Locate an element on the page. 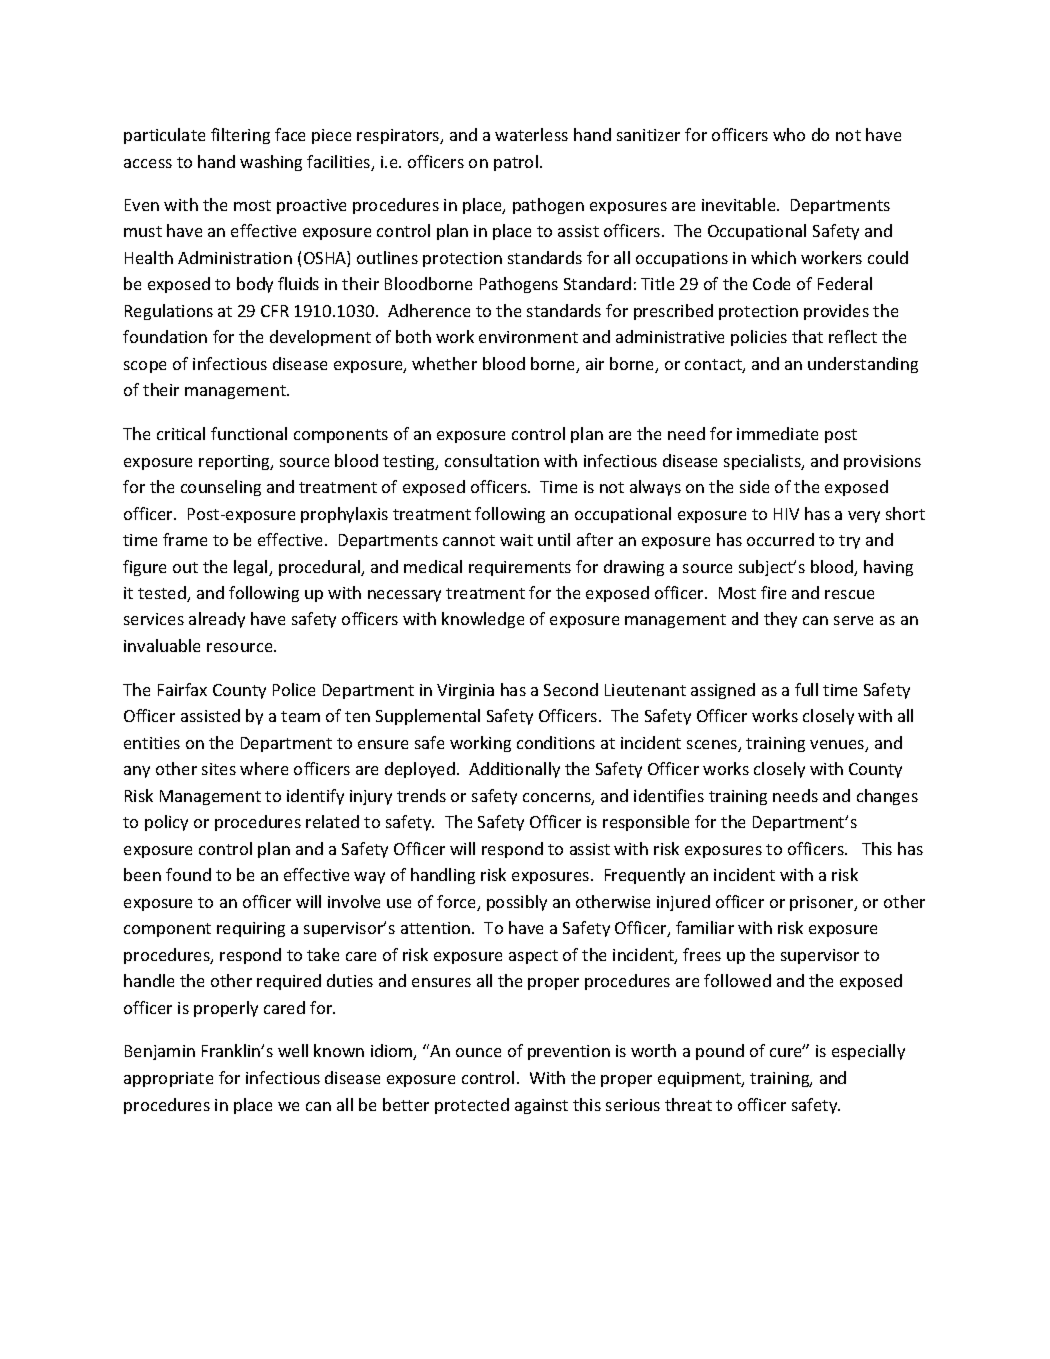 The width and height of the document is (1050, 1359). against is located at coordinates (541, 1106).
